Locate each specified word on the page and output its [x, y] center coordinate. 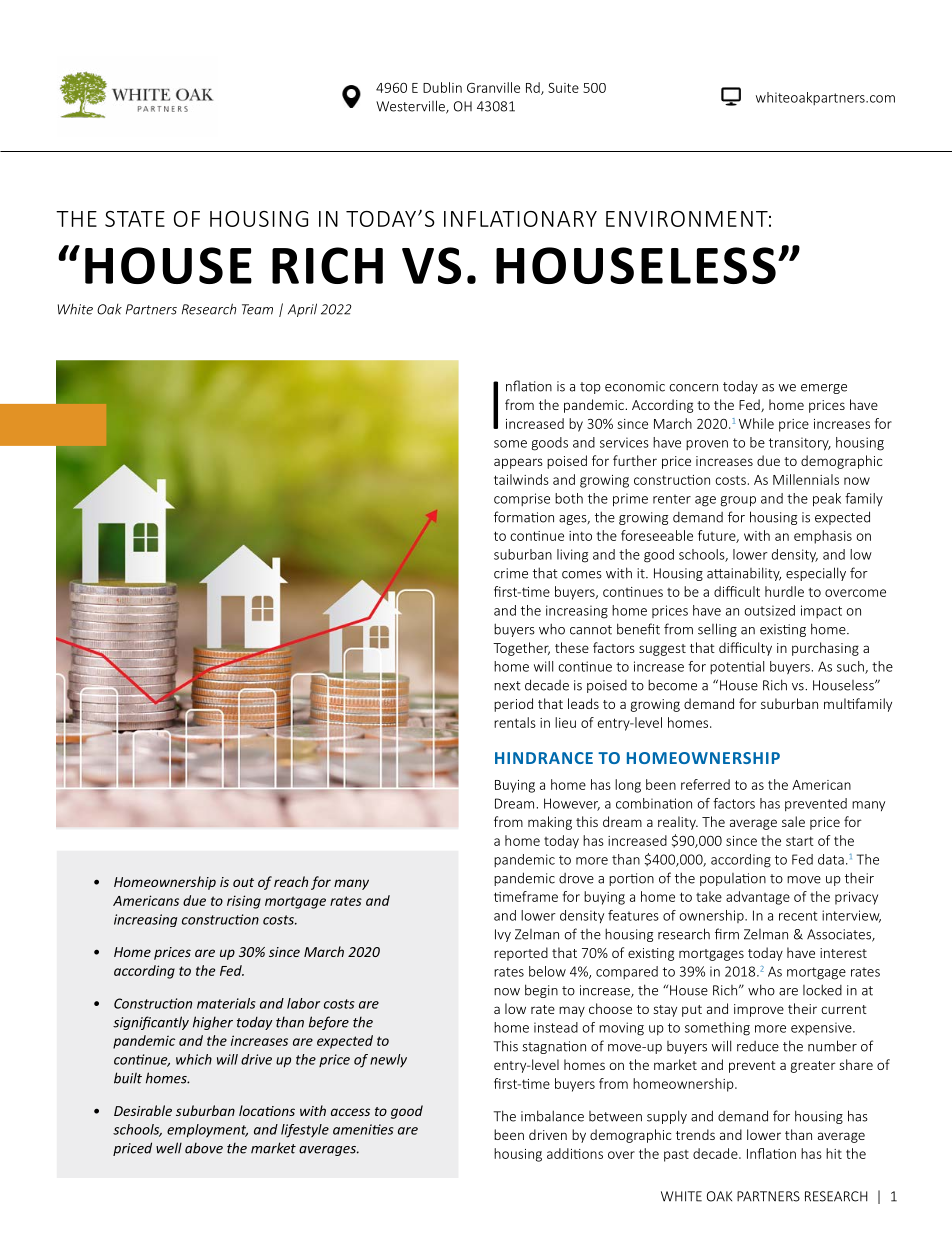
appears [518, 463]
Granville [493, 87]
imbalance [552, 1116]
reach [291, 881]
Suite [563, 88]
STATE [135, 219]
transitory [800, 444]
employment [207, 1131]
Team [257, 309]
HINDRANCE [544, 758]
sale [793, 821]
